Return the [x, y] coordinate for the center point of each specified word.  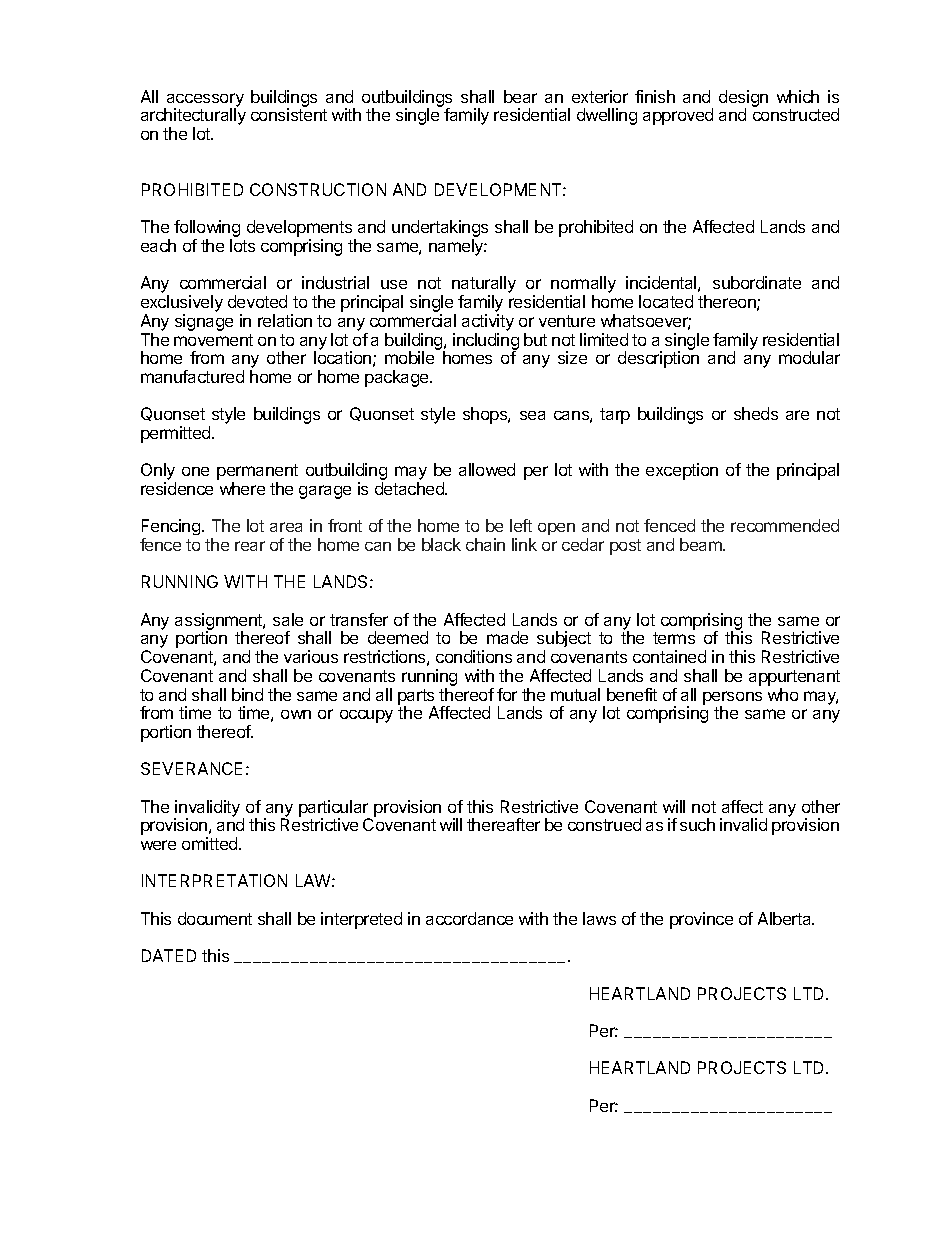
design [743, 99]
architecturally [193, 118]
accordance [469, 918]
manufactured [192, 376]
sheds [756, 413]
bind [247, 694]
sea [532, 415]
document [215, 918]
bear [520, 96]
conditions [474, 656]
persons [732, 699]
